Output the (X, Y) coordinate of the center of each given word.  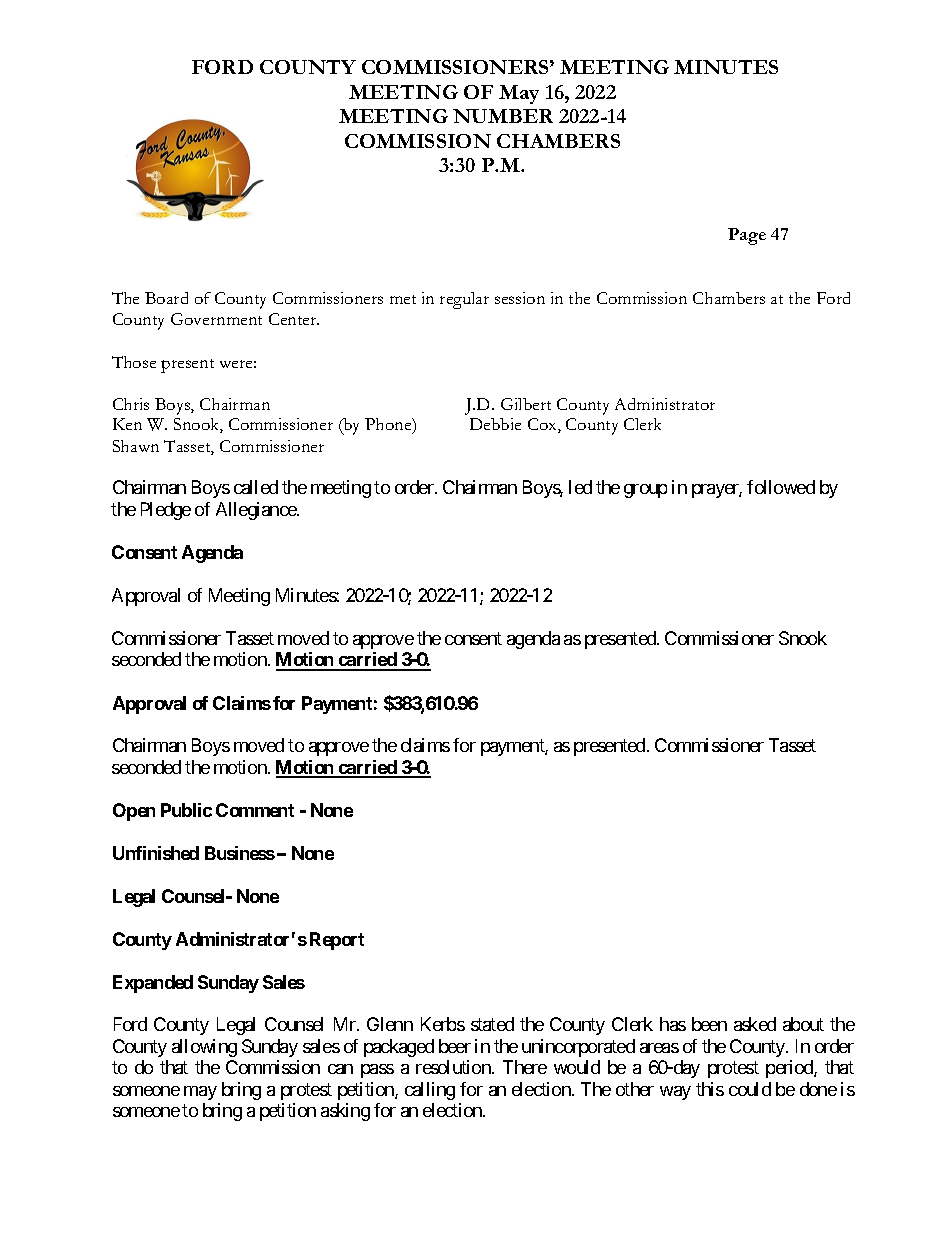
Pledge (166, 511)
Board (166, 298)
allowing (204, 1048)
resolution (454, 1067)
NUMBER (503, 116)
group (645, 491)
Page (747, 236)
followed (781, 487)
